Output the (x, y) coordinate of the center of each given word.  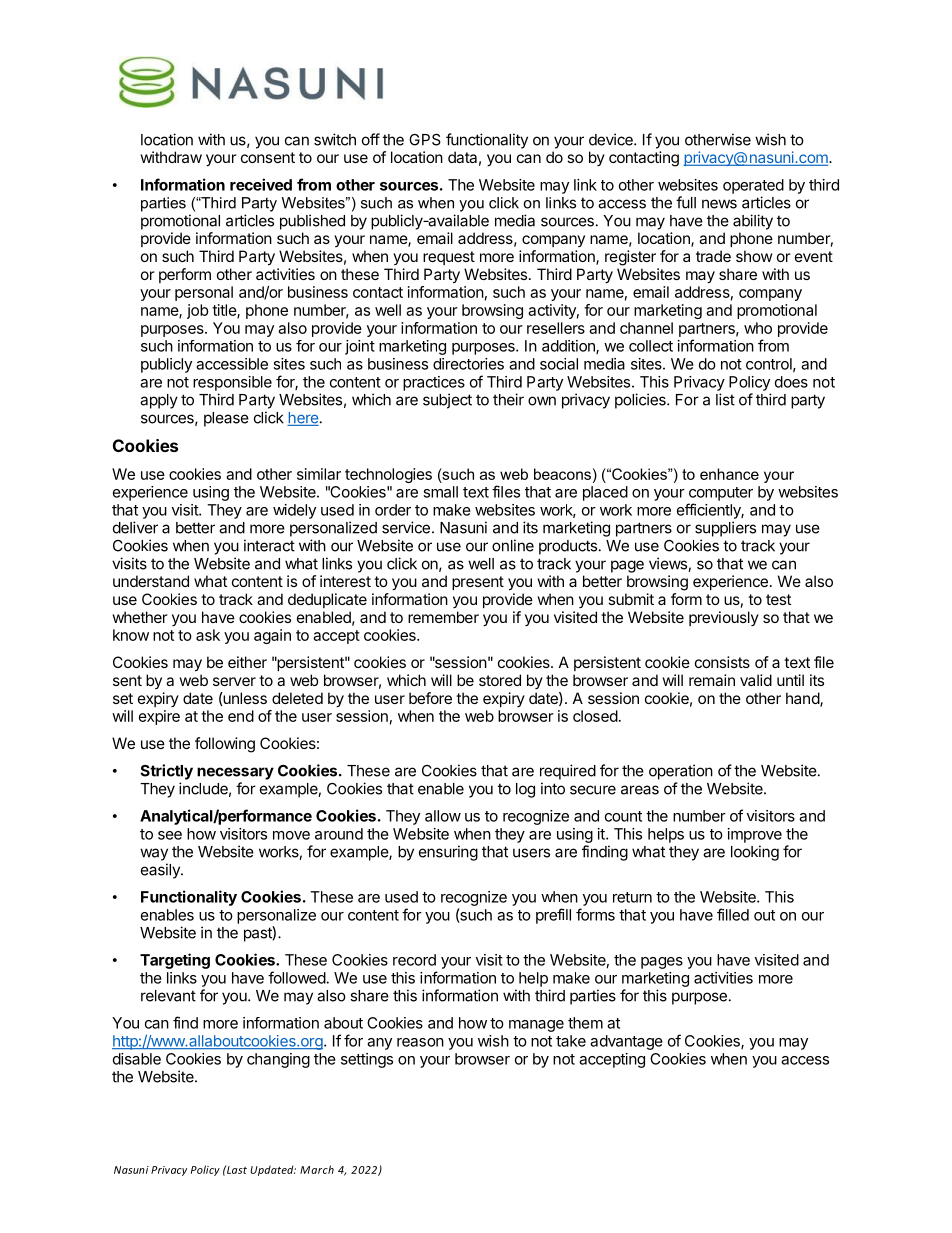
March (317, 1169)
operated (753, 186)
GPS (425, 140)
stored (500, 680)
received (261, 184)
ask (208, 635)
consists (722, 662)
